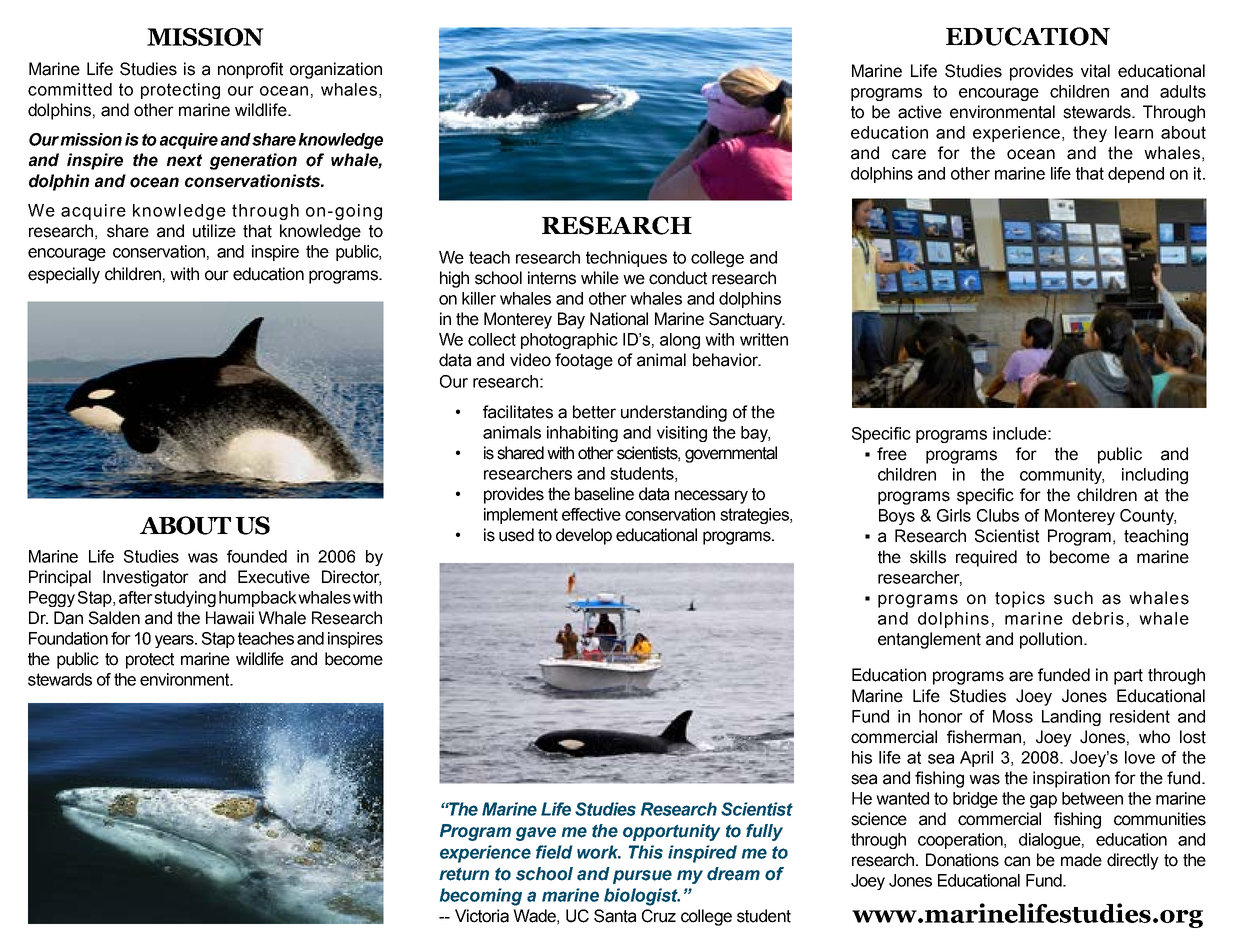 This image has height=952, width=1233. Describe the element at coordinates (626, 259) in the image. I see `techniques` at that location.
